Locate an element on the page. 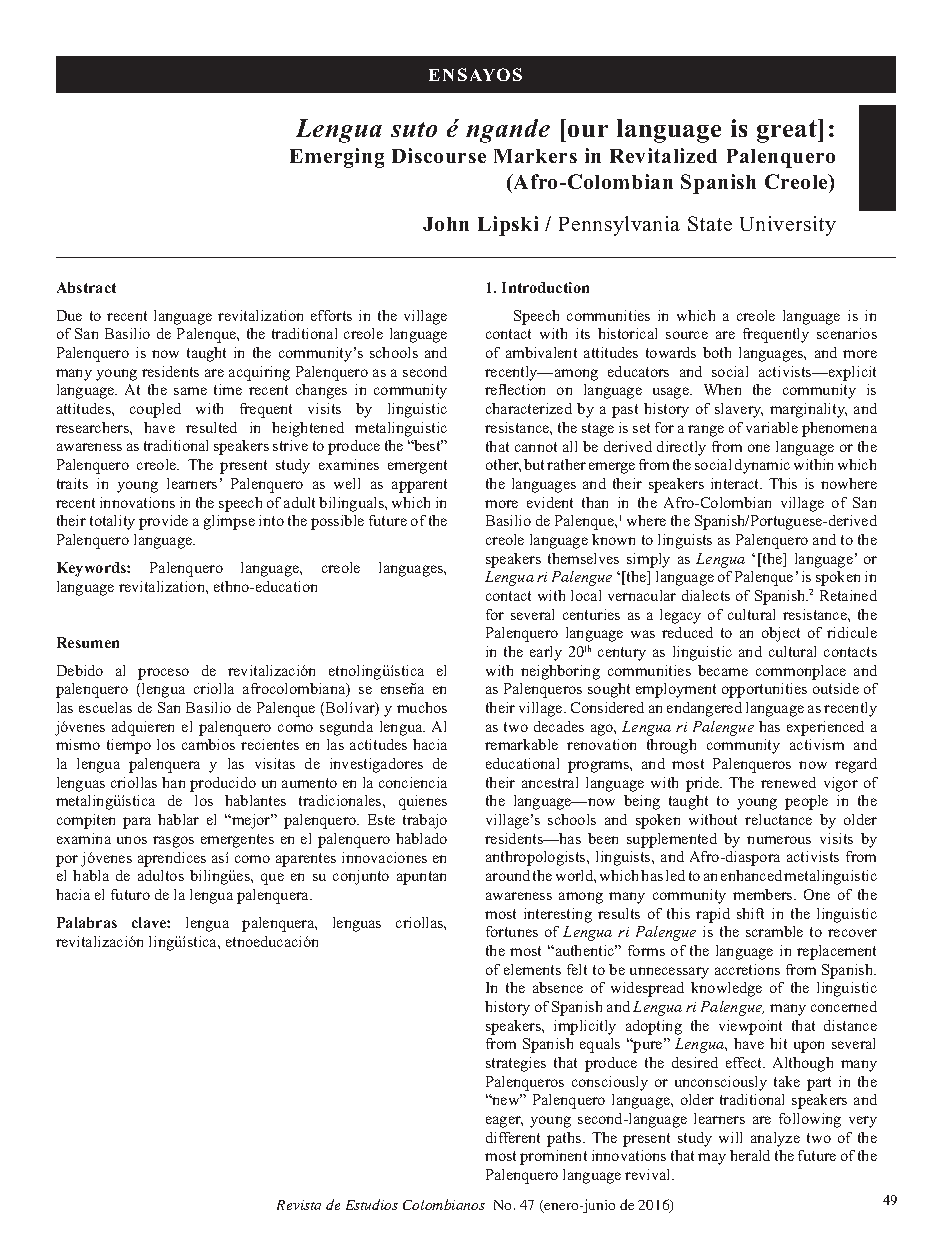  Revista is located at coordinates (299, 1205).
